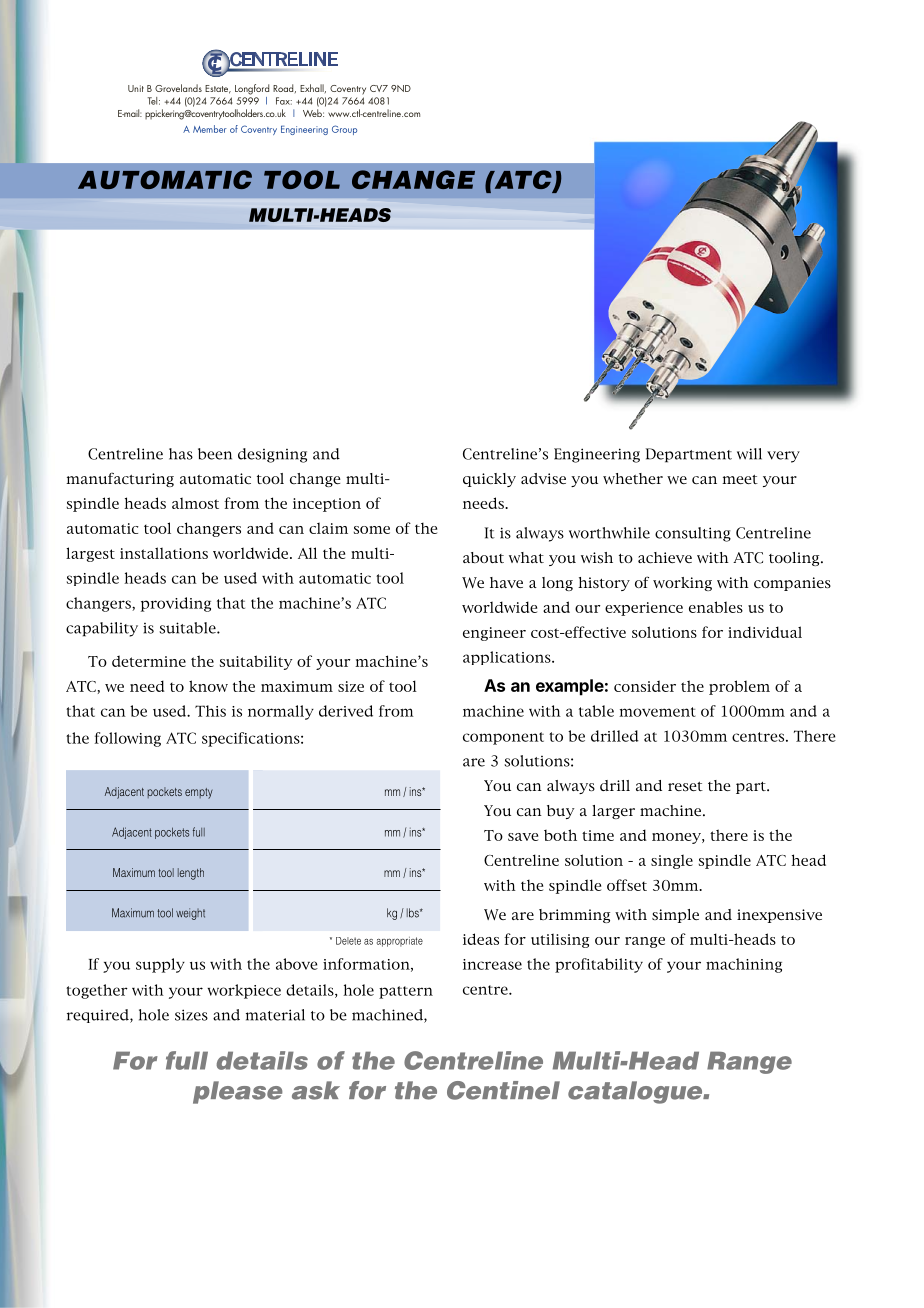 This document has height=1308, width=924. I want to click on pattern, so click(406, 992).
